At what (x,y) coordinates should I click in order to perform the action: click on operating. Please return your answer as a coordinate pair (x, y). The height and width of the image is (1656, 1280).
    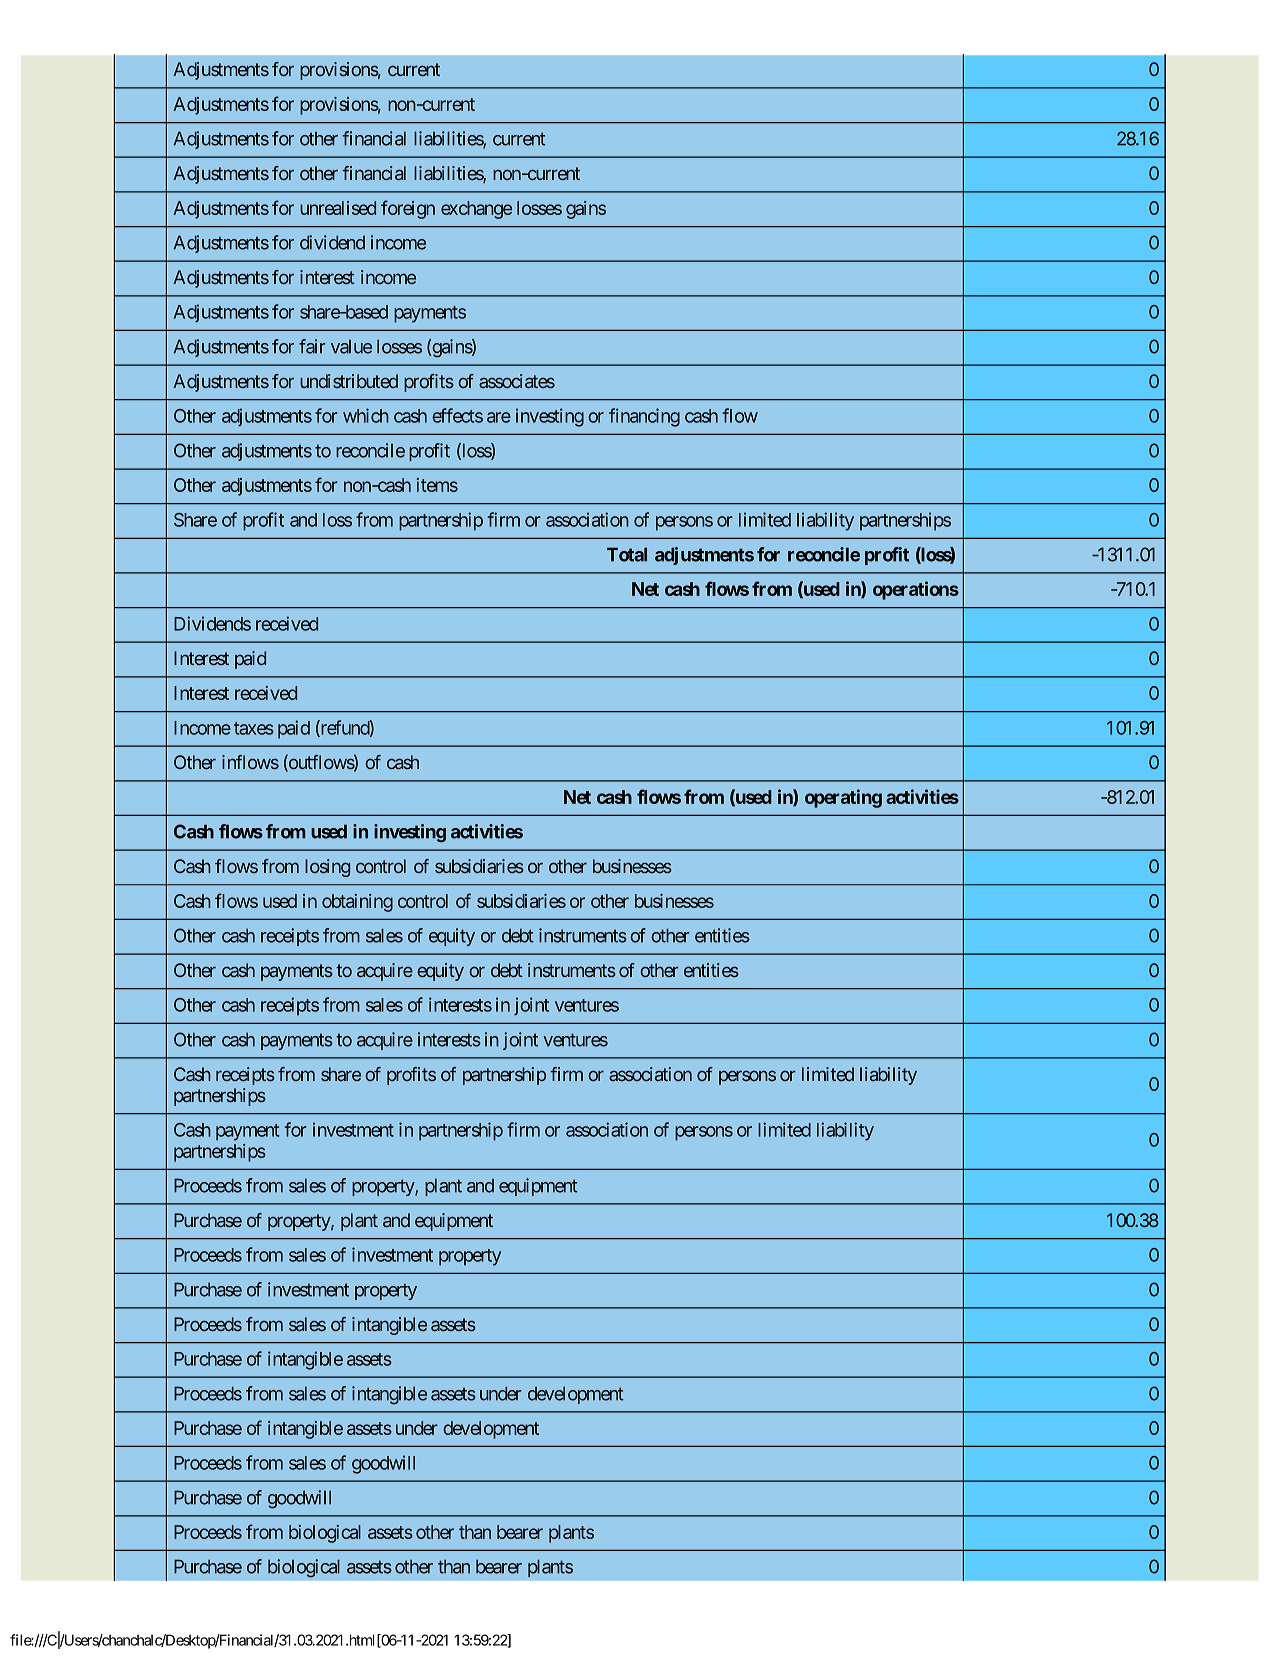
    Looking at the image, I should click on (843, 798).
